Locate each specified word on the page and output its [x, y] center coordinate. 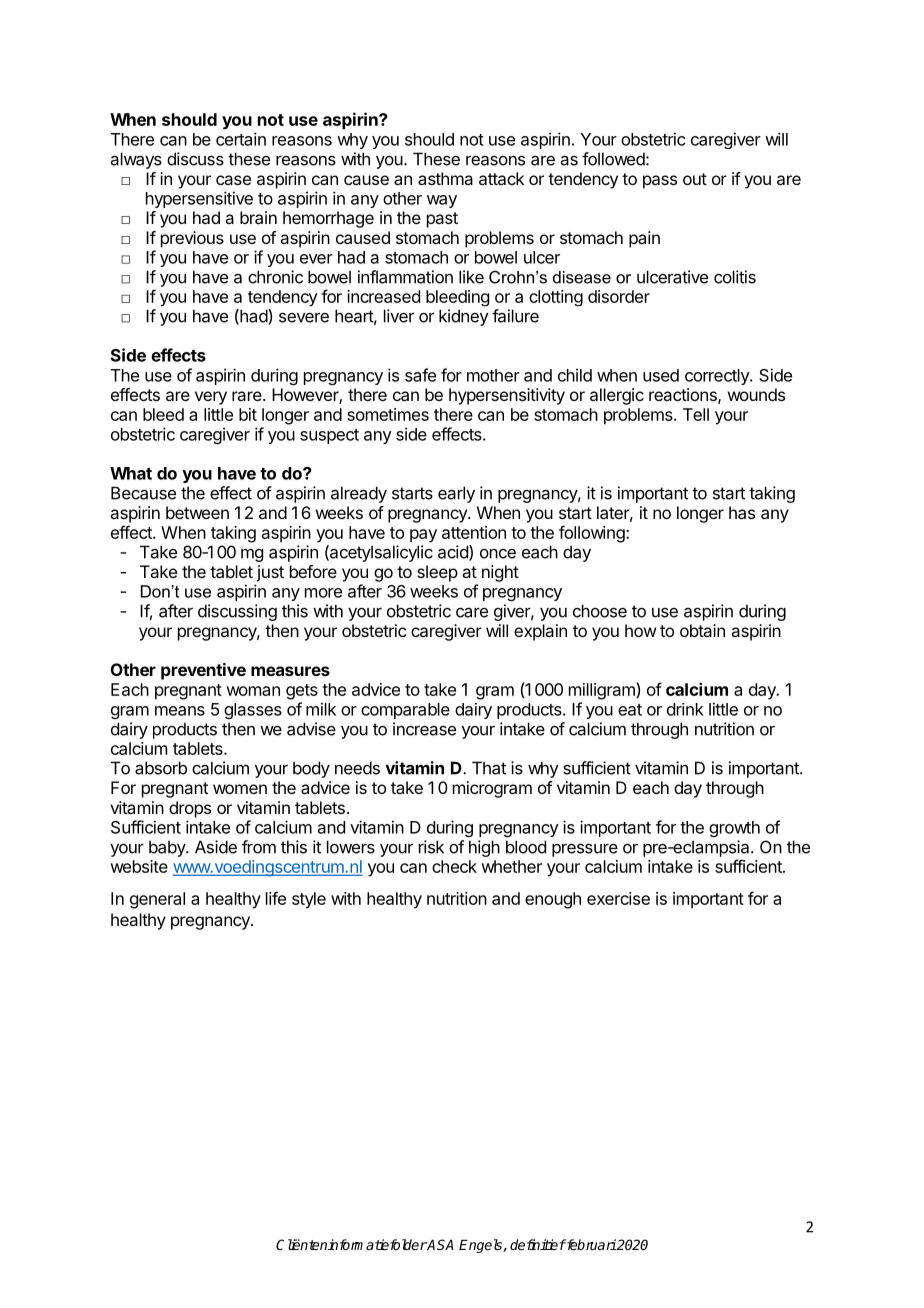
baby [168, 848]
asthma [445, 178]
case [233, 180]
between [197, 512]
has [742, 512]
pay [423, 536]
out [695, 179]
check [454, 866]
